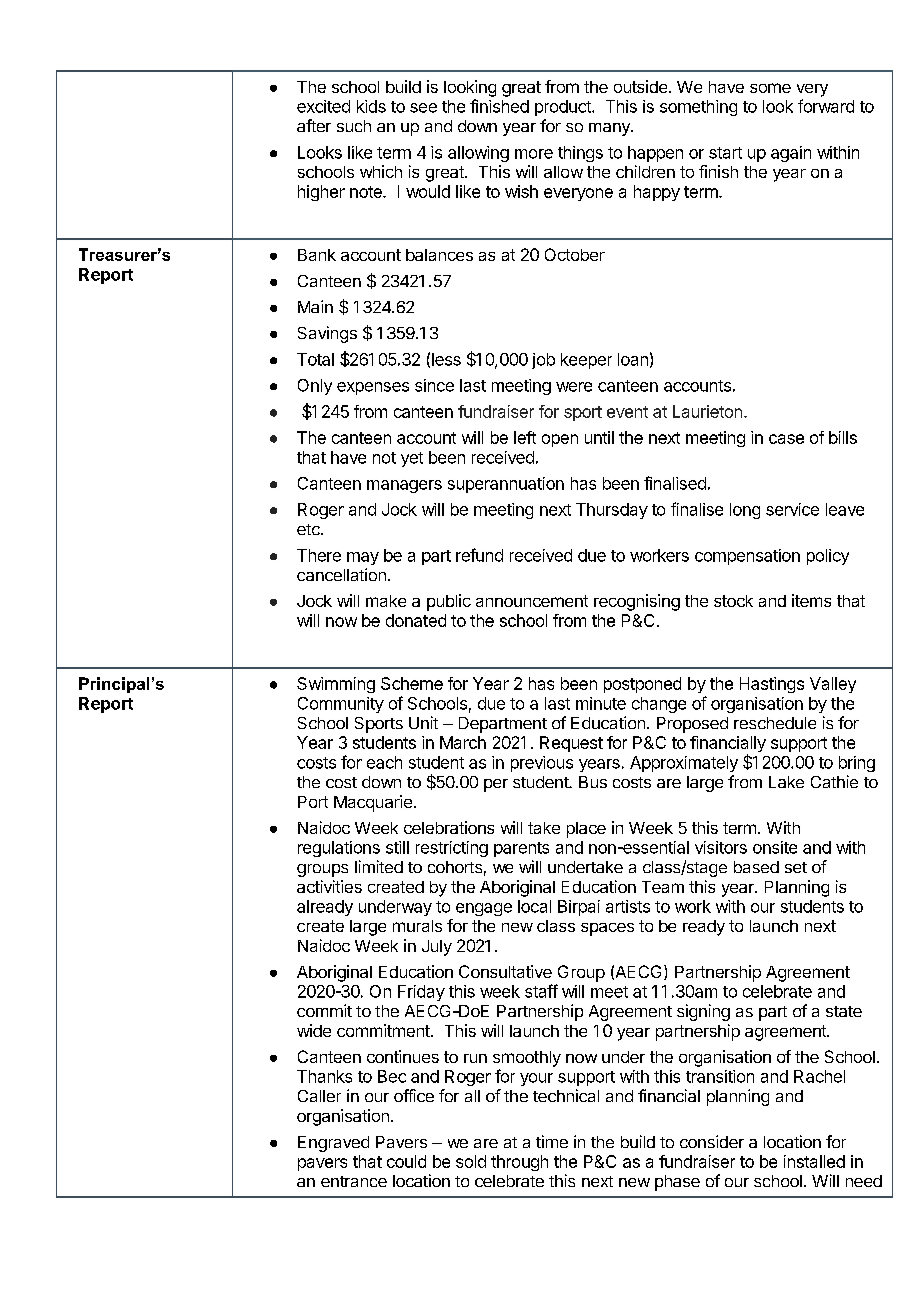 The height and width of the page is (1308, 924). I want to click on may, so click(363, 558).
